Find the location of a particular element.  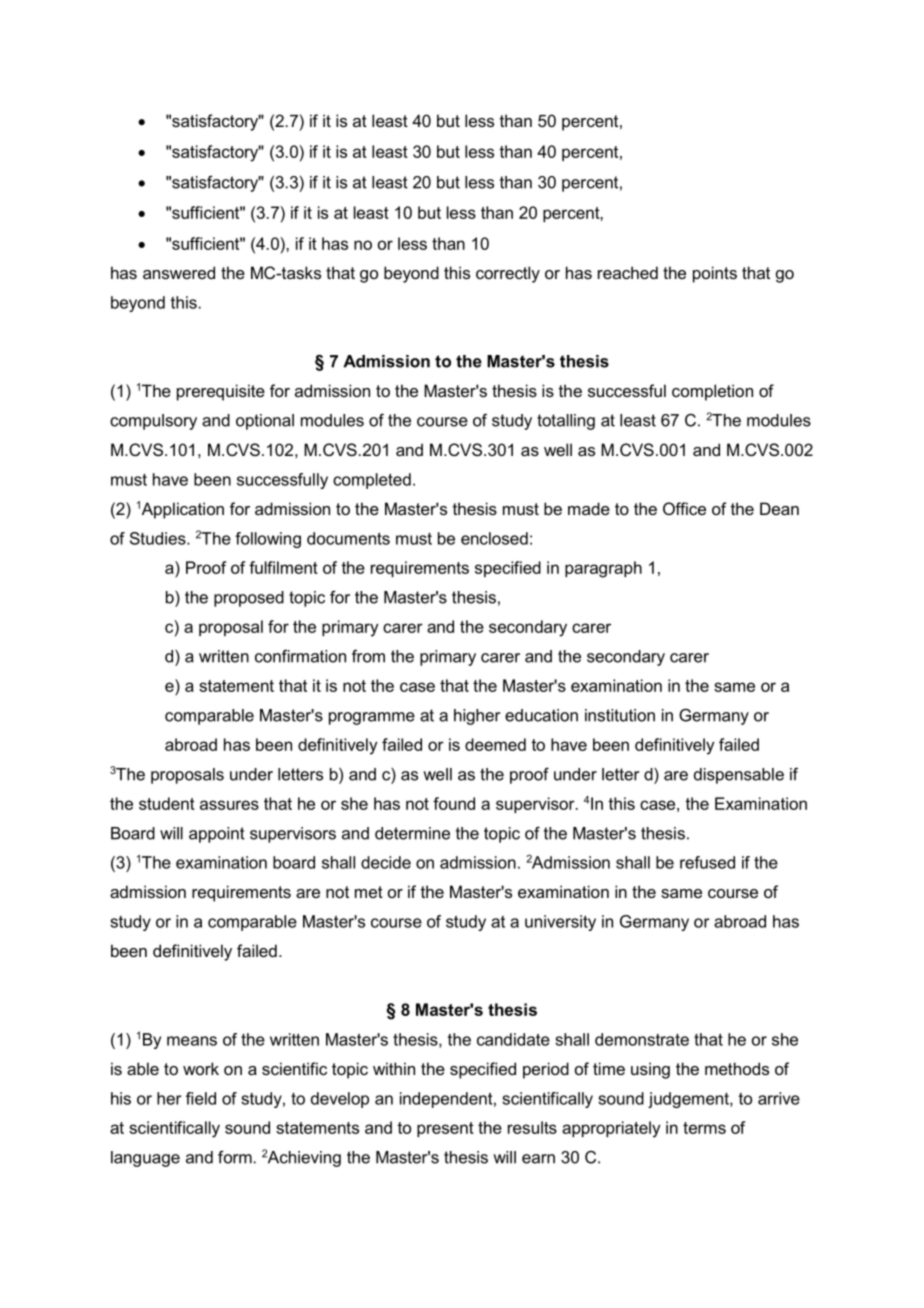

higher is located at coordinates (477, 717).
